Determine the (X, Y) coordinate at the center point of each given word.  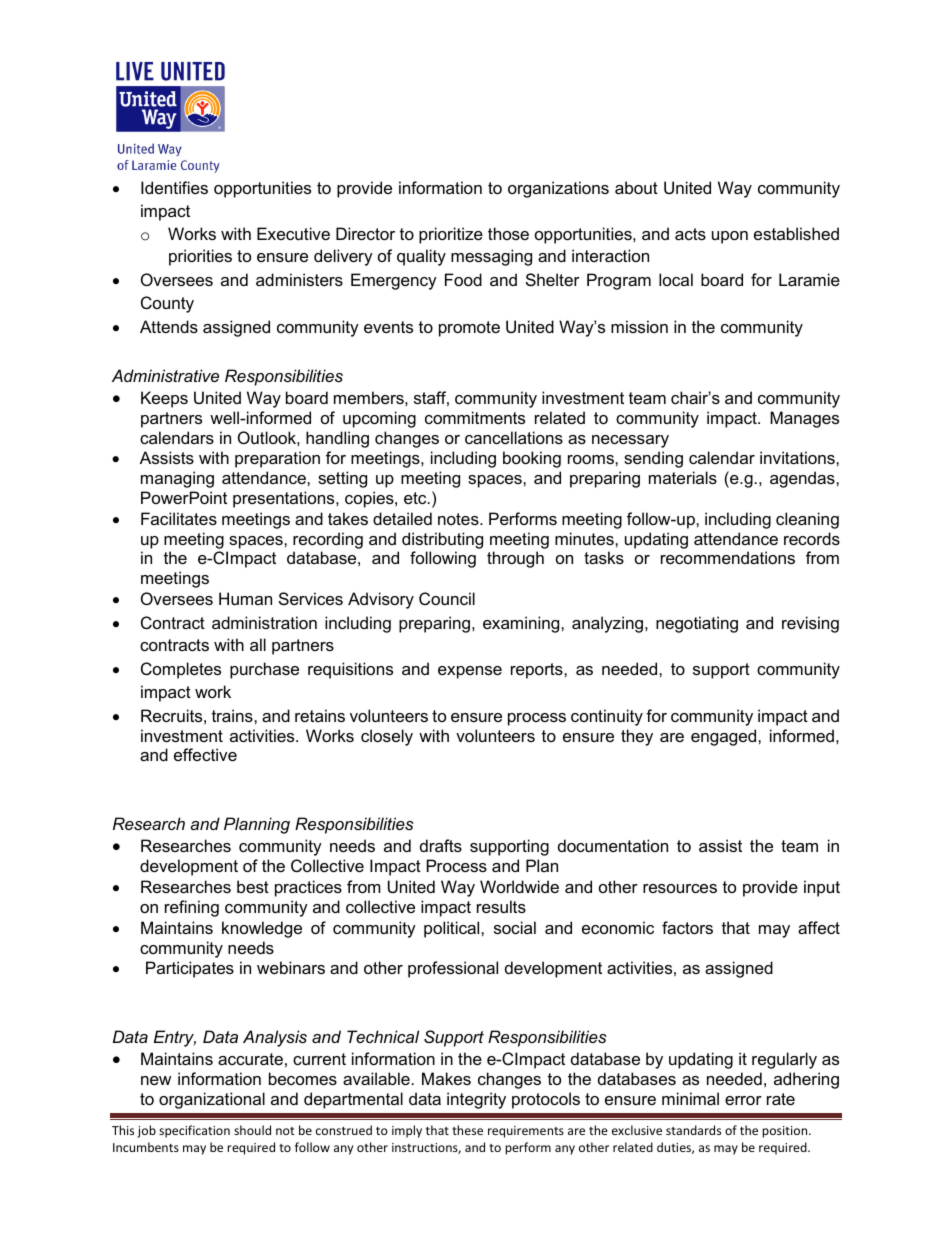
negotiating (697, 624)
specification (194, 1131)
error (743, 1100)
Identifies (174, 187)
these (467, 1130)
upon (730, 237)
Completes (181, 670)
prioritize (451, 235)
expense (470, 672)
